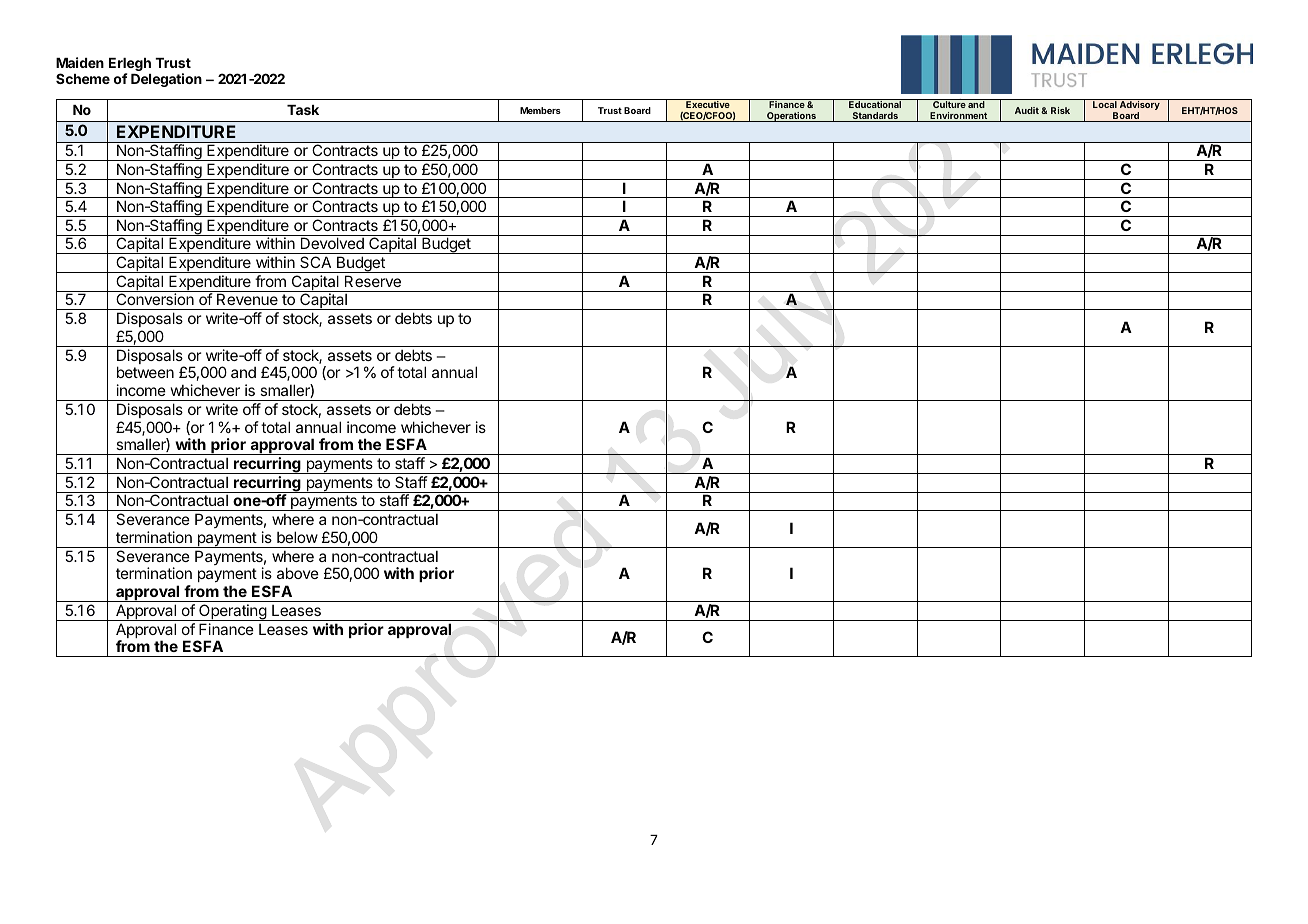 The width and height of the image is (1308, 924). I want to click on Audit, so click(1027, 110).
